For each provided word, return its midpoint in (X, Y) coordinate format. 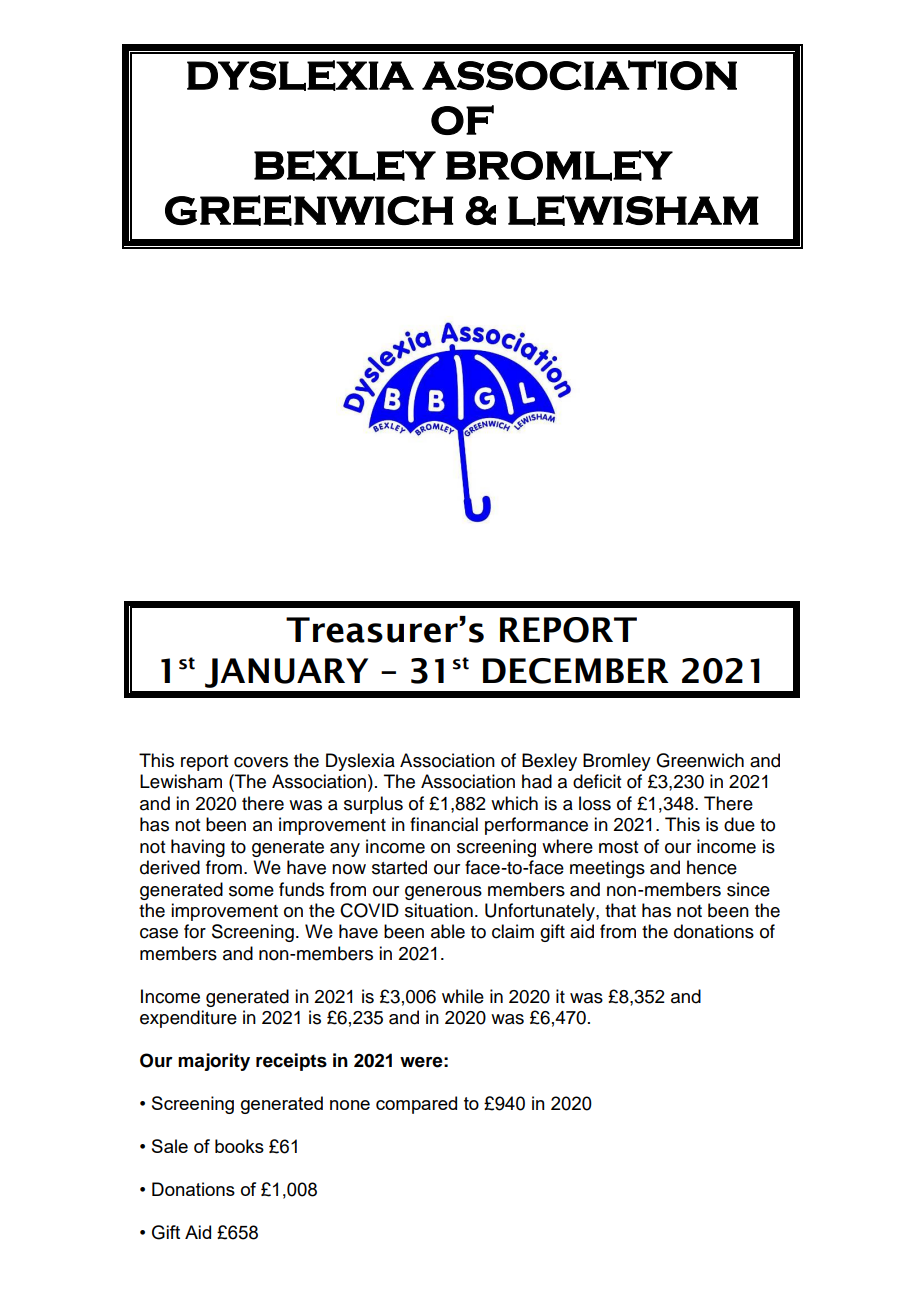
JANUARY (286, 673)
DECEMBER (576, 671)
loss (595, 803)
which (514, 803)
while (463, 996)
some (251, 891)
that (620, 910)
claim (513, 931)
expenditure (188, 1019)
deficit (597, 781)
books (239, 1146)
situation (439, 910)
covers (261, 762)
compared (416, 1105)
